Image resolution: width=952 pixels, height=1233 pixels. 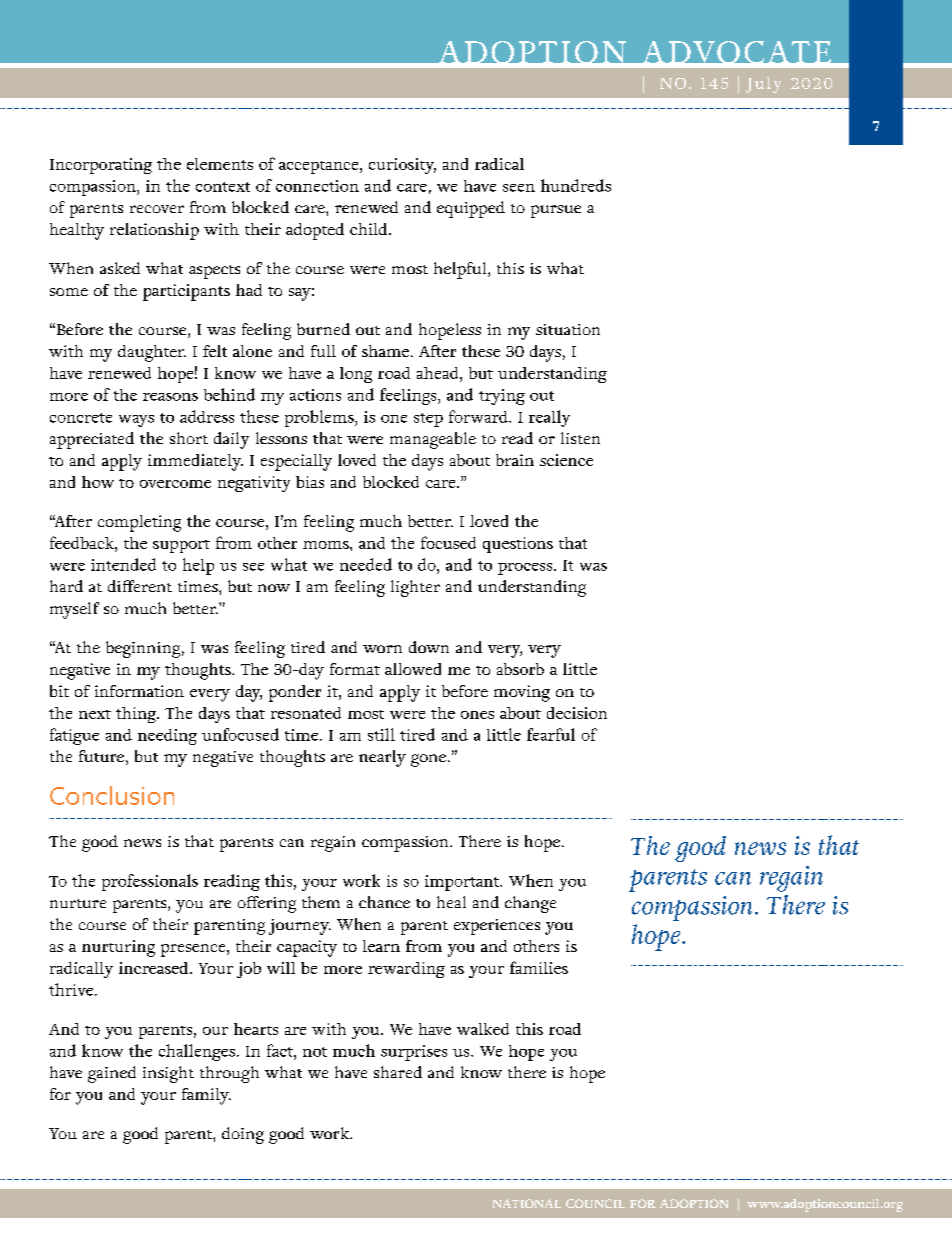 What do you see at coordinates (568, 329) in the screenshot?
I see `situation` at bounding box center [568, 329].
